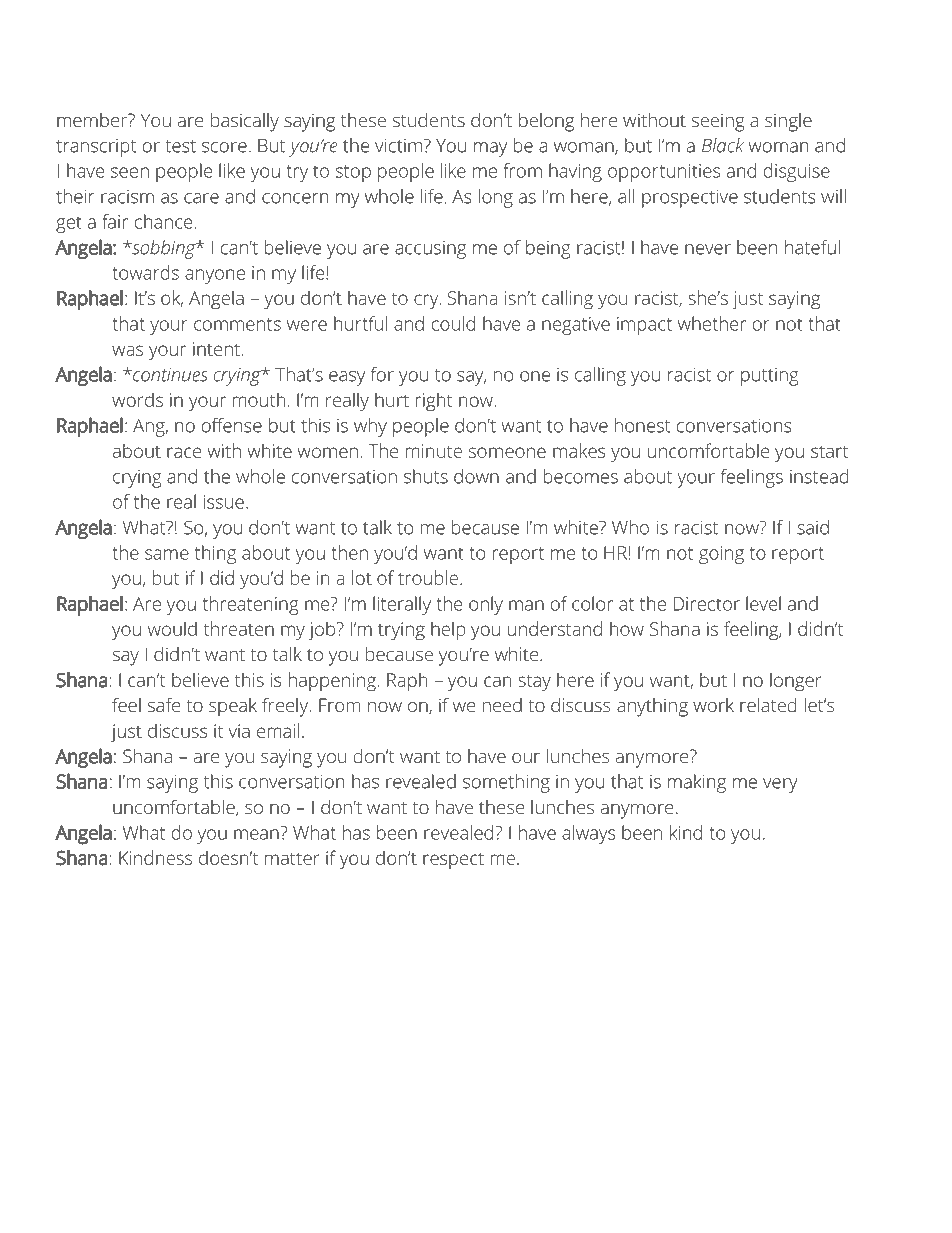 The image size is (952, 1233). Describe the element at coordinates (428, 577) in the screenshot. I see `trouble` at that location.
